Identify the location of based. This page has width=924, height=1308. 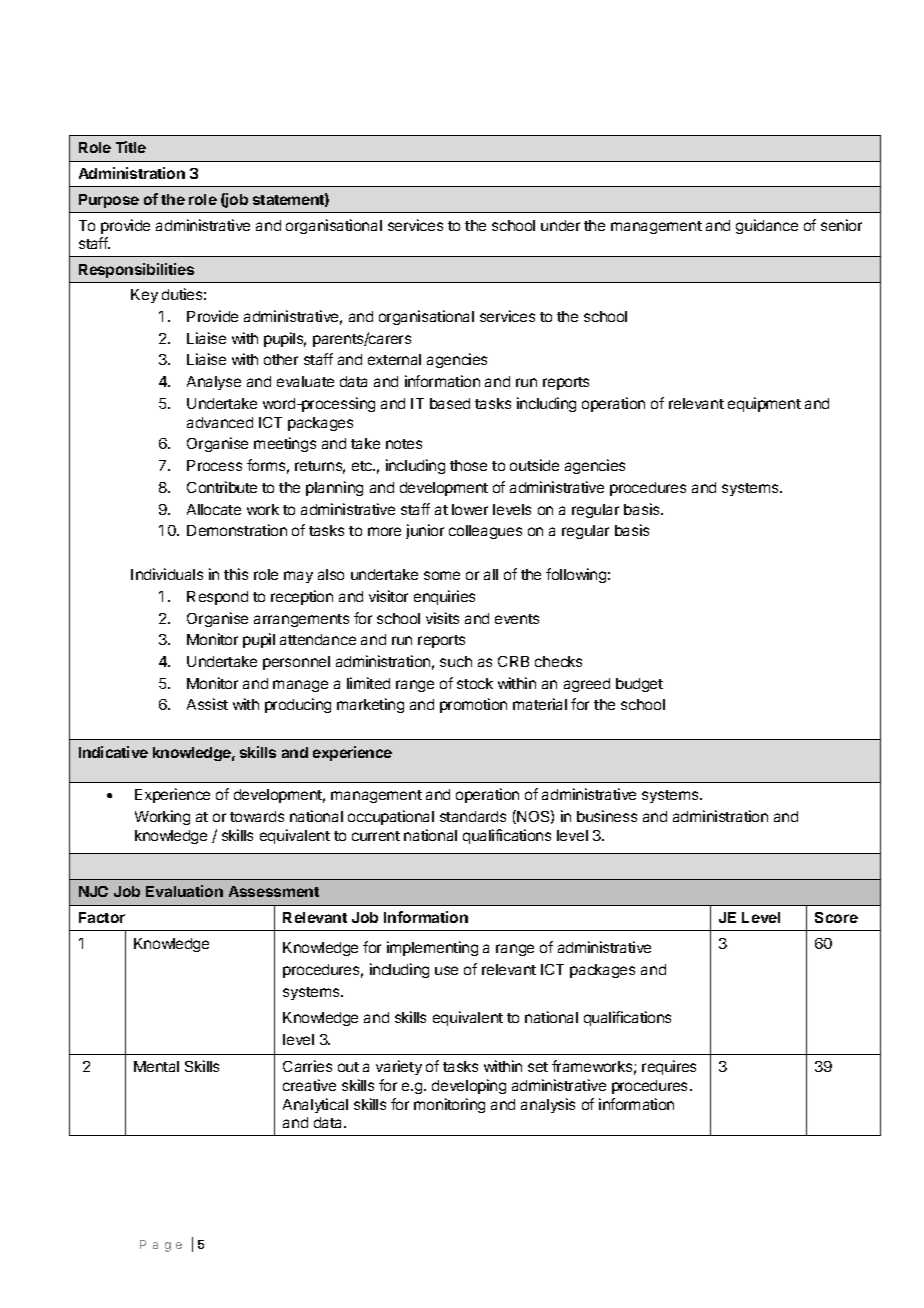
(450, 403).
